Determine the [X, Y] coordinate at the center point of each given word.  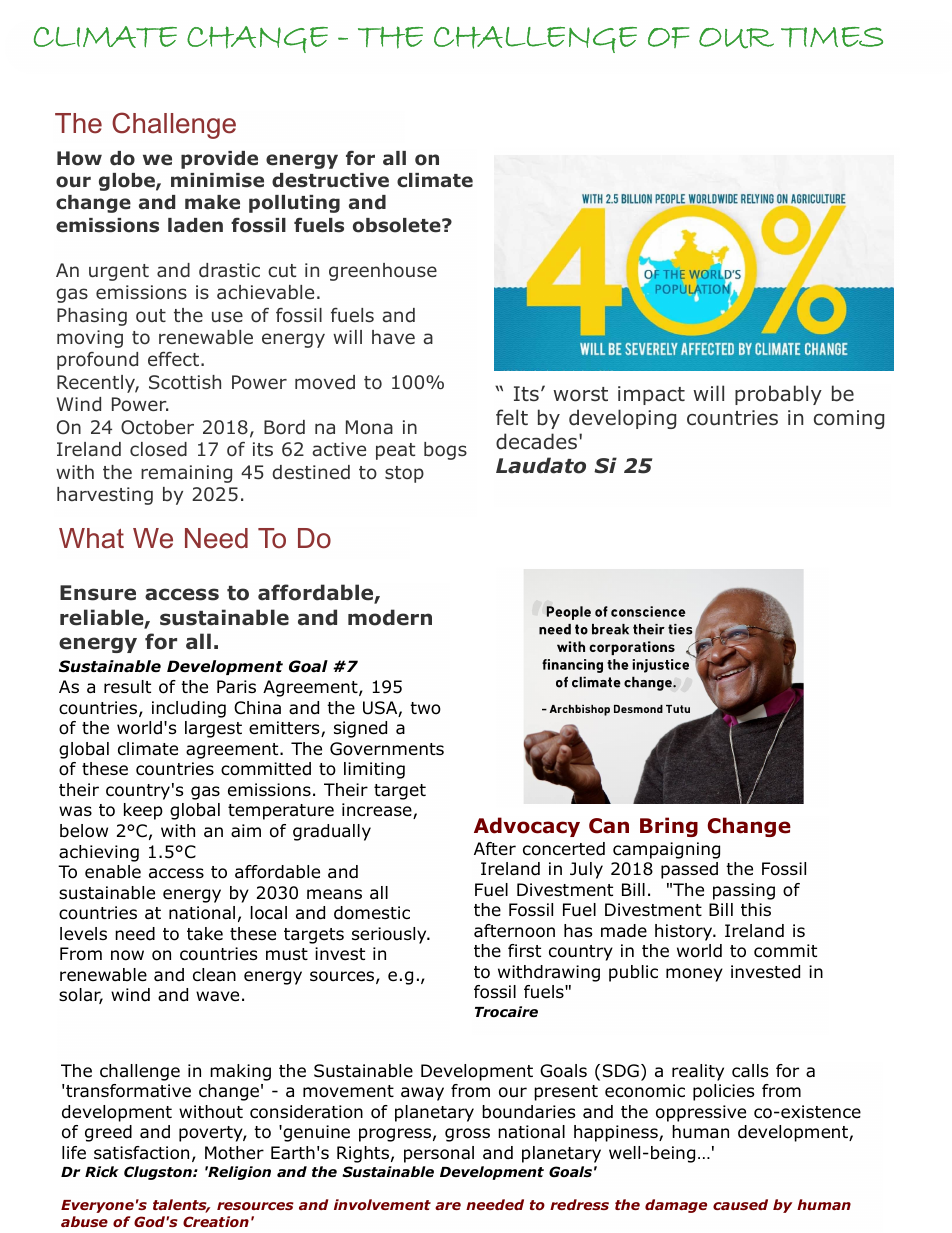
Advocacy [527, 827]
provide [219, 160]
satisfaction [141, 1153]
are [448, 1206]
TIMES [832, 37]
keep [143, 811]
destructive [330, 180]
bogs [445, 451]
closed [158, 449]
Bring [669, 827]
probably [778, 395]
